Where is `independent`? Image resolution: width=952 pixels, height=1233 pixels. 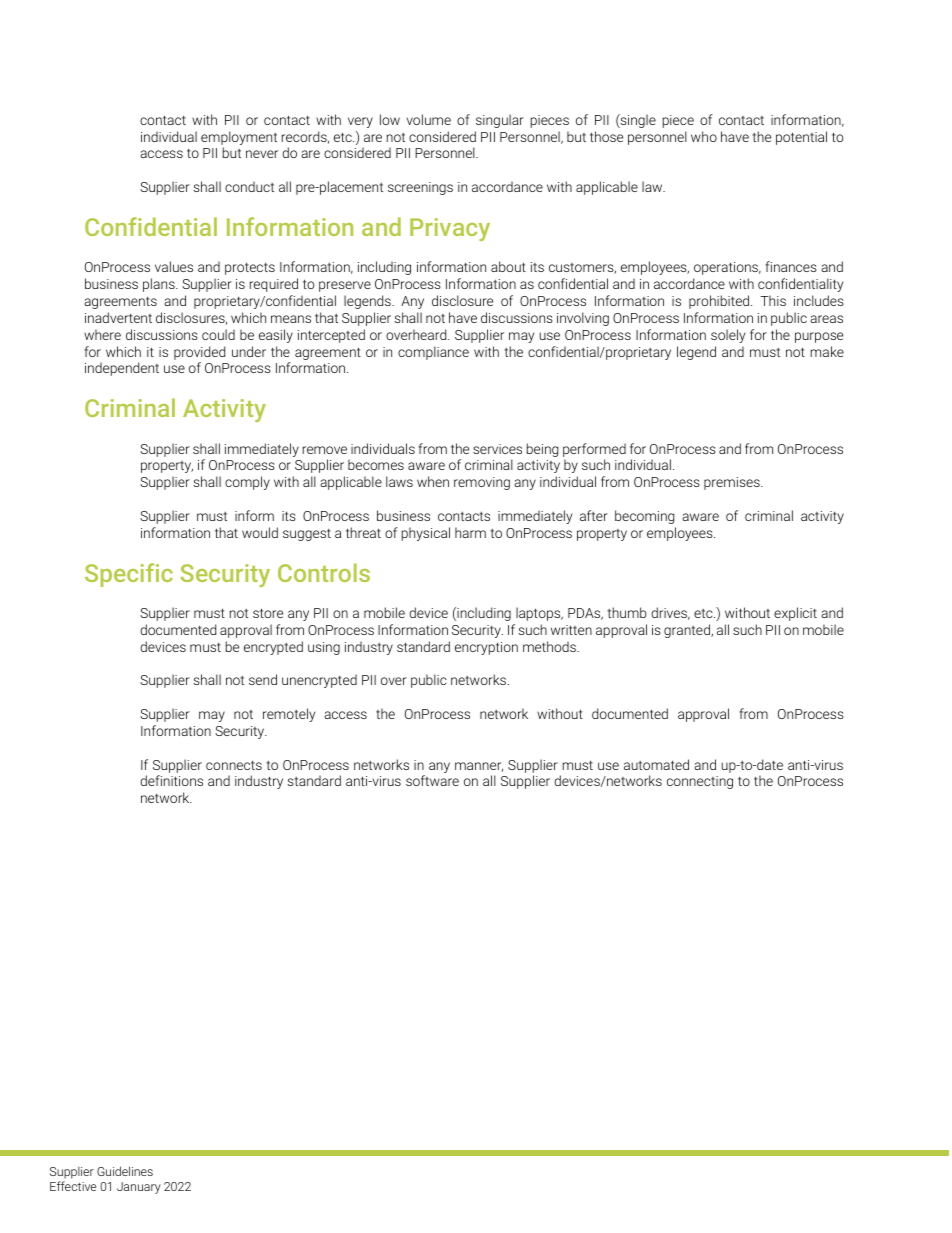 independent is located at coordinates (122, 369).
